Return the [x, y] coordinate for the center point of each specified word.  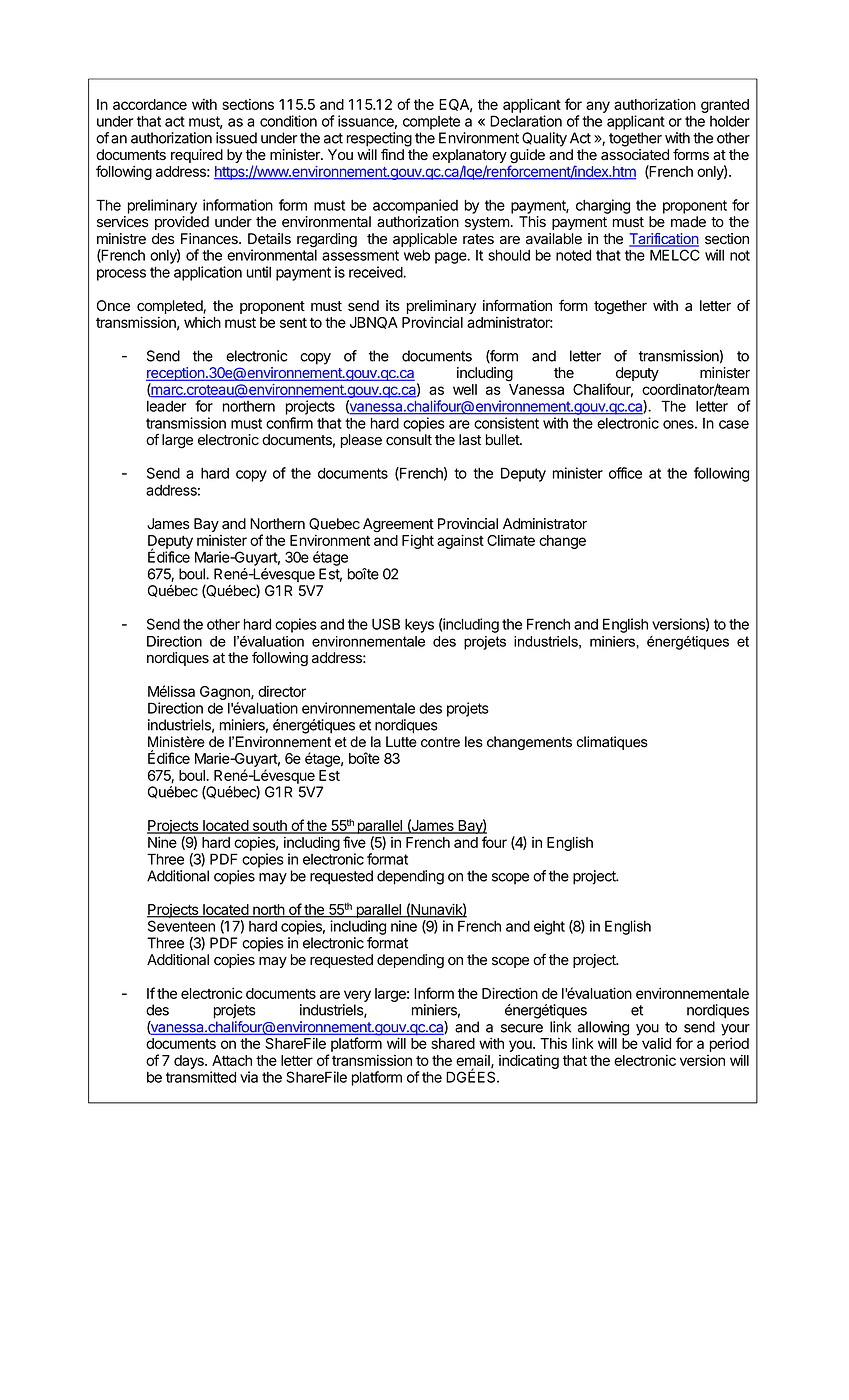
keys [419, 626]
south [269, 827]
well [465, 389]
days [190, 1062]
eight [549, 927]
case [734, 424]
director [282, 691]
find [392, 154]
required [197, 156]
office [625, 473]
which [202, 322]
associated [635, 155]
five [354, 842]
